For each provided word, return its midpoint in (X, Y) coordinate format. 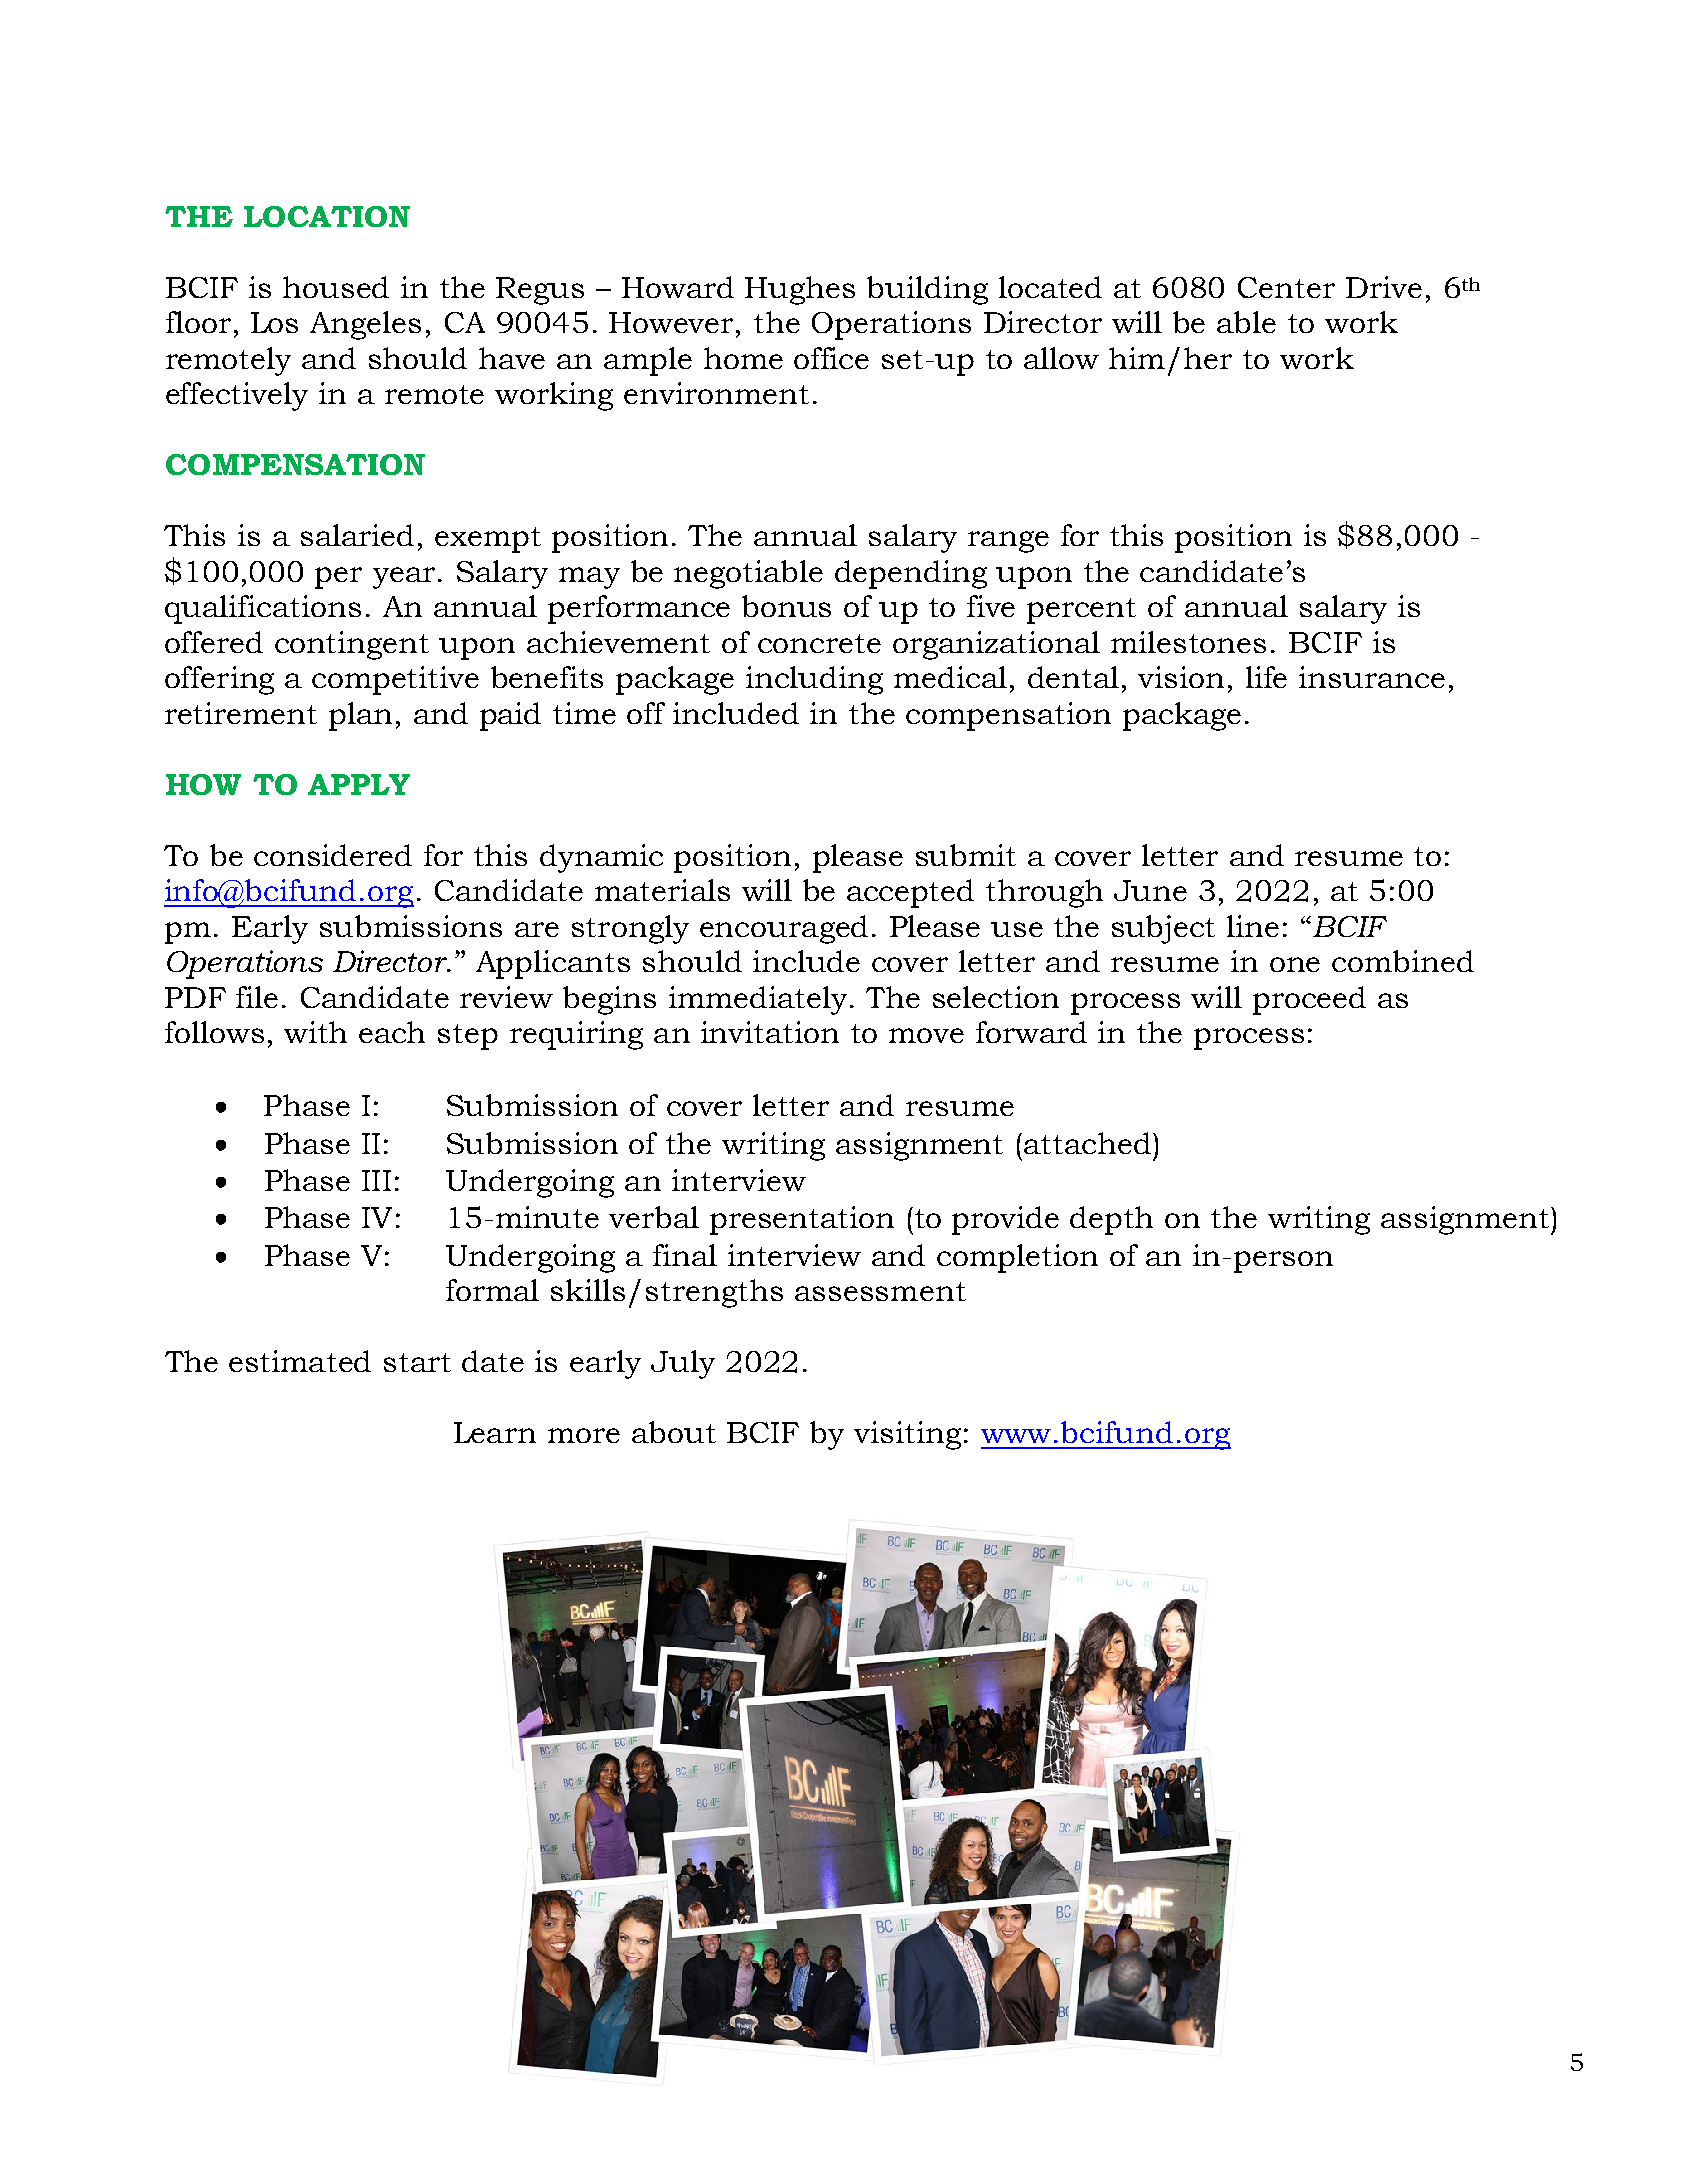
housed (336, 287)
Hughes (800, 290)
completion (1017, 1258)
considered (333, 855)
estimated (300, 1361)
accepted (910, 893)
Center (1286, 287)
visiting (907, 1435)
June (1150, 890)
